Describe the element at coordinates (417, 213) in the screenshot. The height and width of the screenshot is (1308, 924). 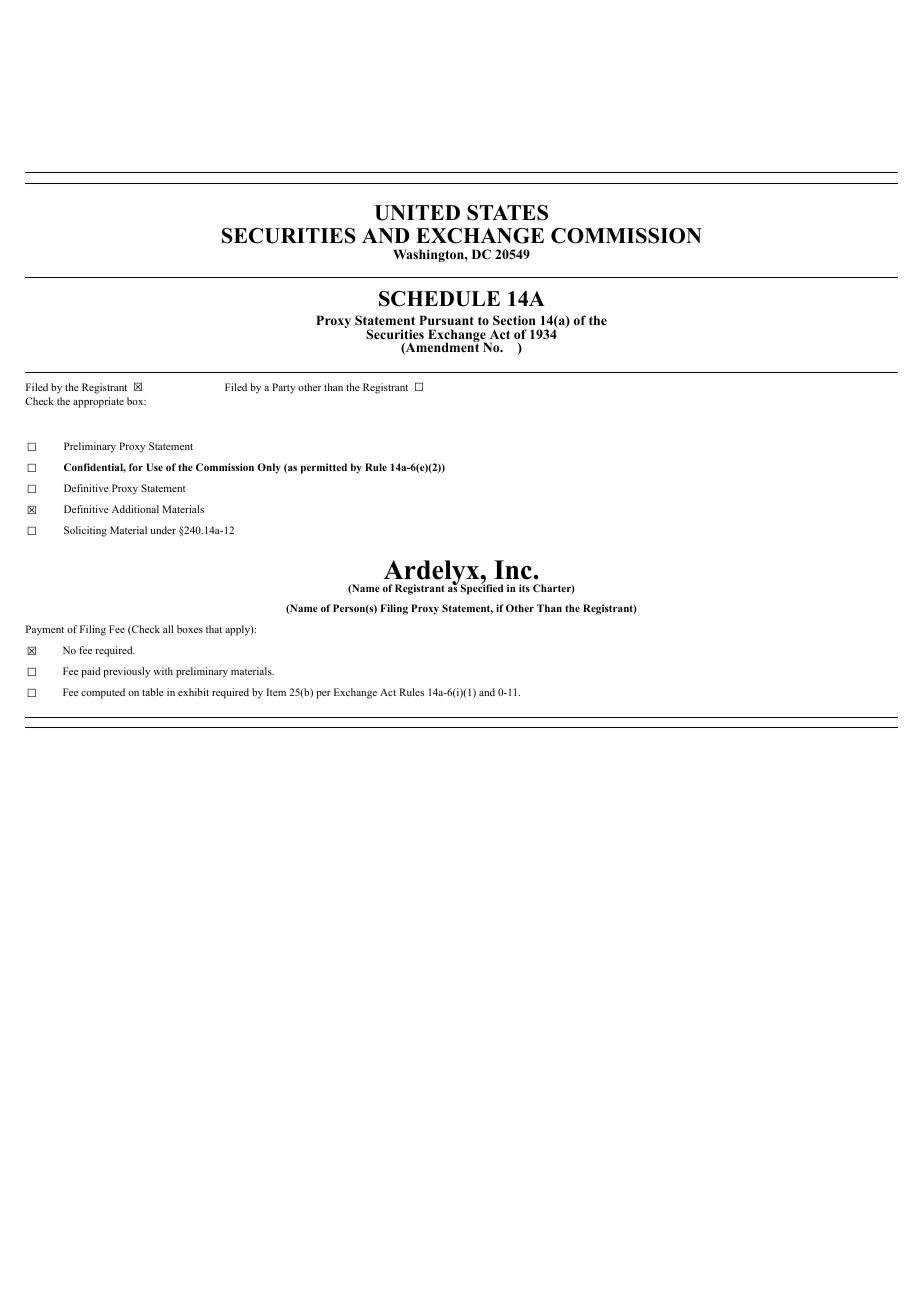
I see `UNITED` at that location.
